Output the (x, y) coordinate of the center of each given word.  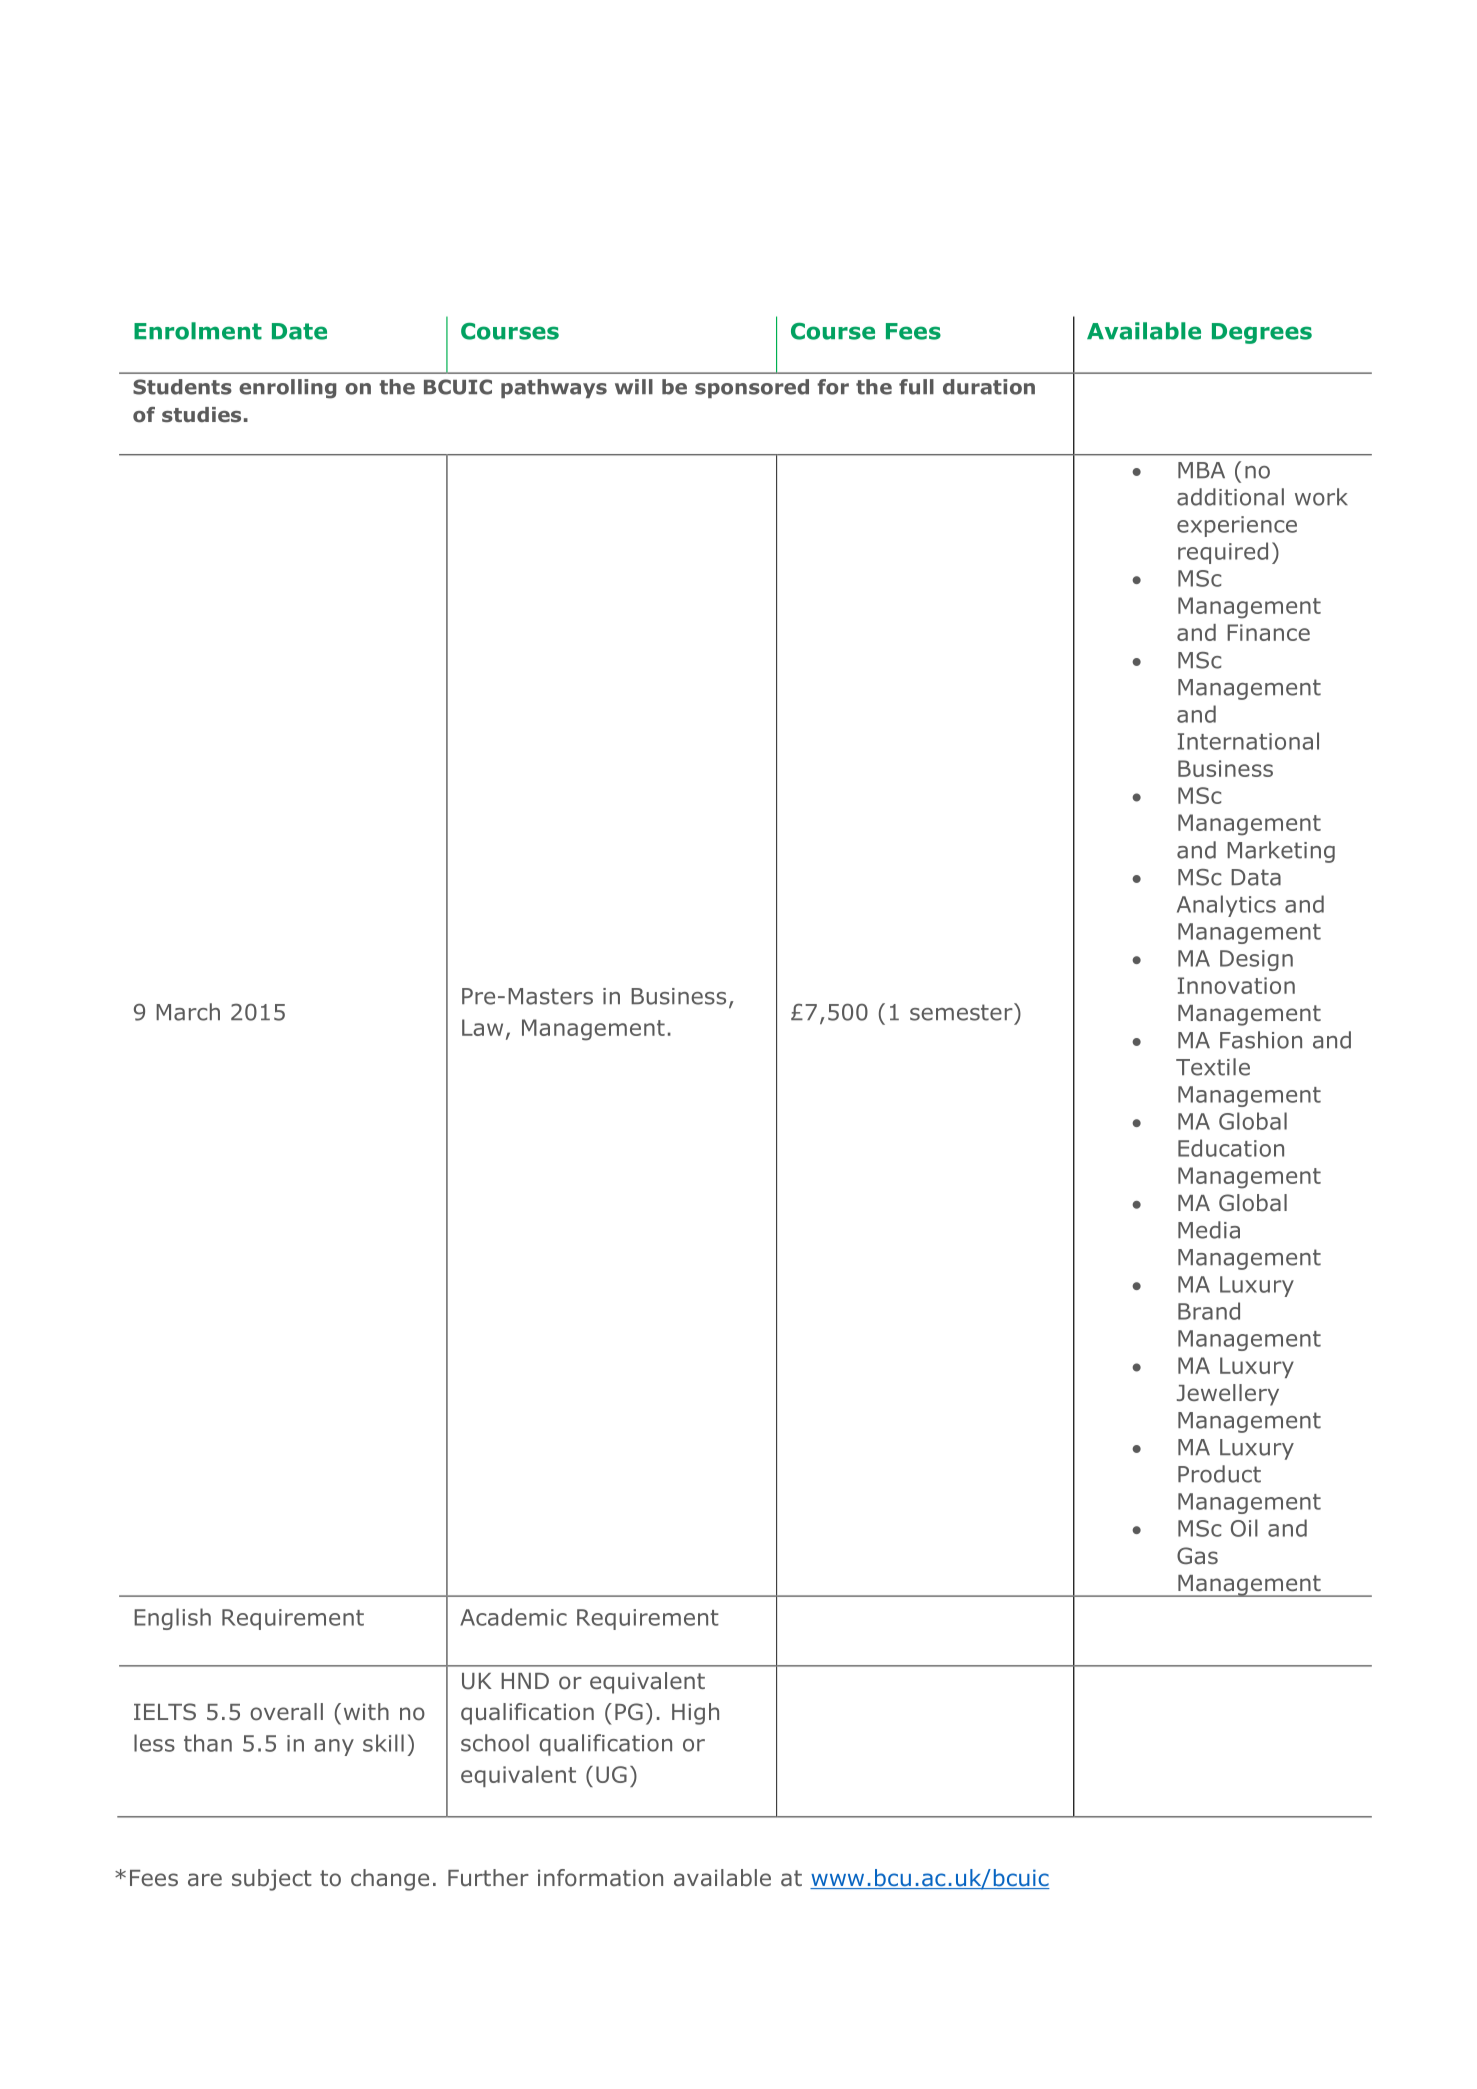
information (600, 1878)
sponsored (752, 388)
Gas (1197, 1556)
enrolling (288, 389)
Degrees (1262, 333)
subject (272, 1880)
